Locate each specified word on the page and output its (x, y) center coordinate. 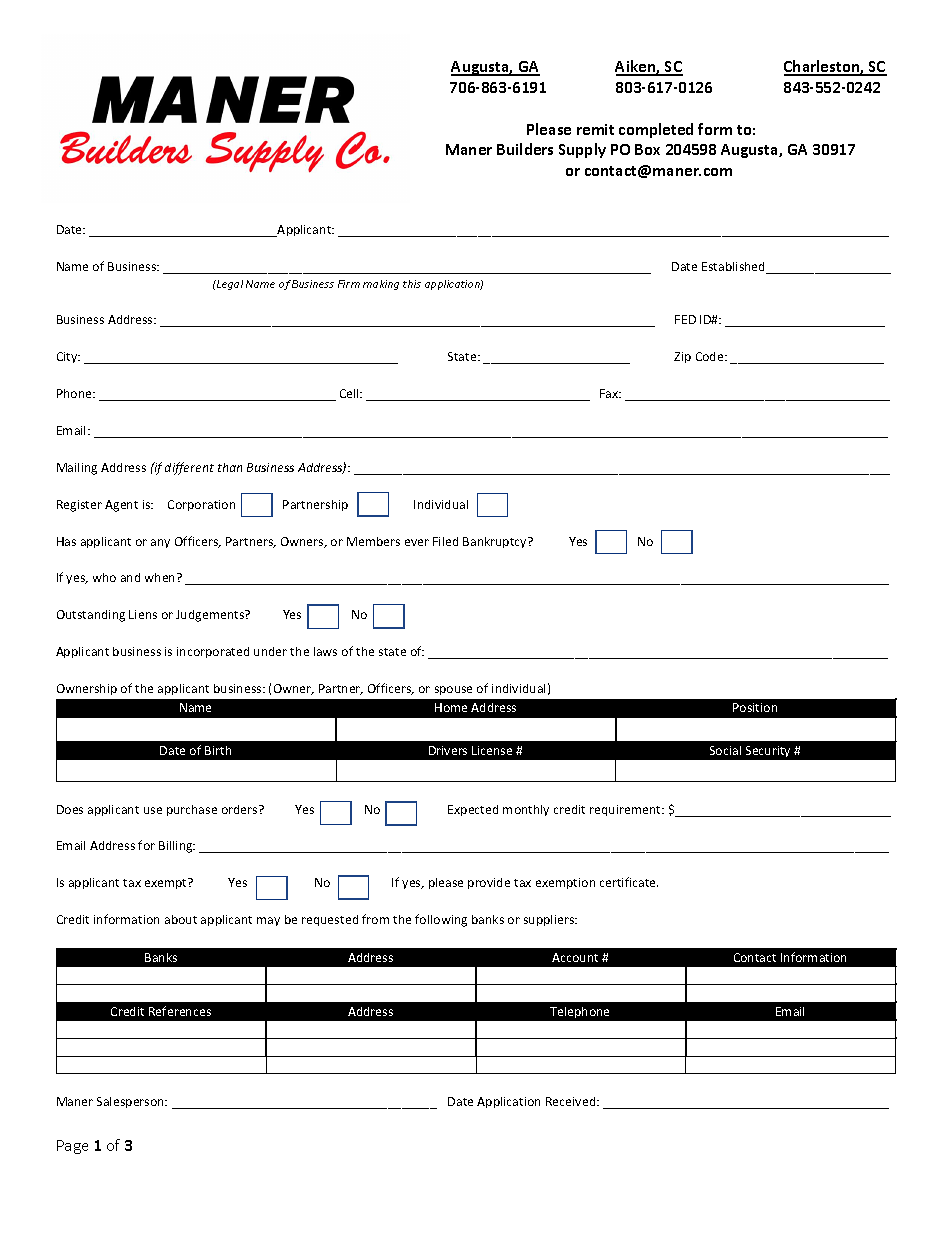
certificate (629, 882)
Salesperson (131, 1102)
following (441, 920)
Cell (350, 393)
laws (325, 651)
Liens (143, 614)
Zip (682, 357)
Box (647, 149)
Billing (177, 847)
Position (755, 707)
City (68, 357)
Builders (525, 149)
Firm (349, 284)
